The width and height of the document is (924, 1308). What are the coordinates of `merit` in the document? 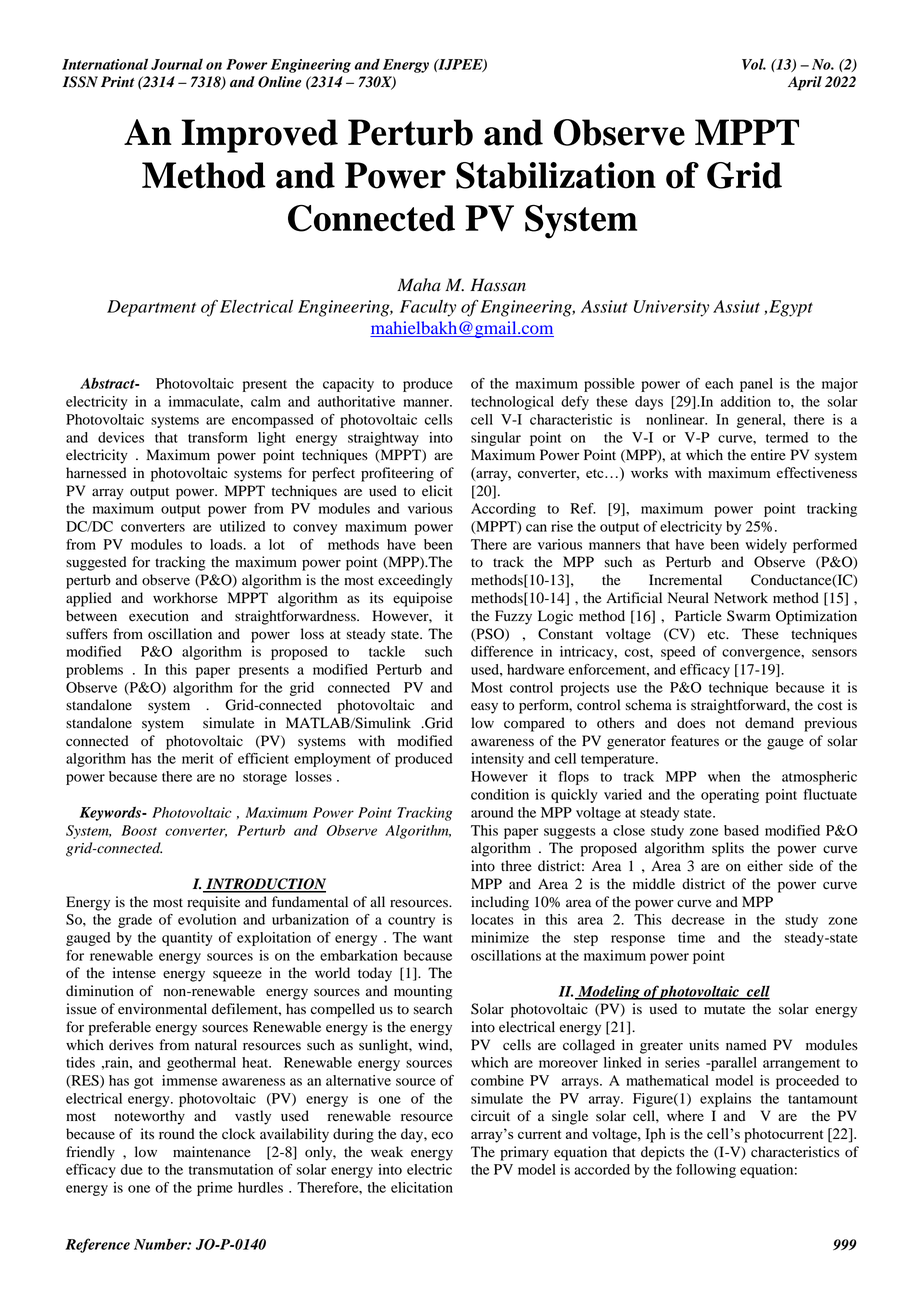 It's located at (198, 758).
